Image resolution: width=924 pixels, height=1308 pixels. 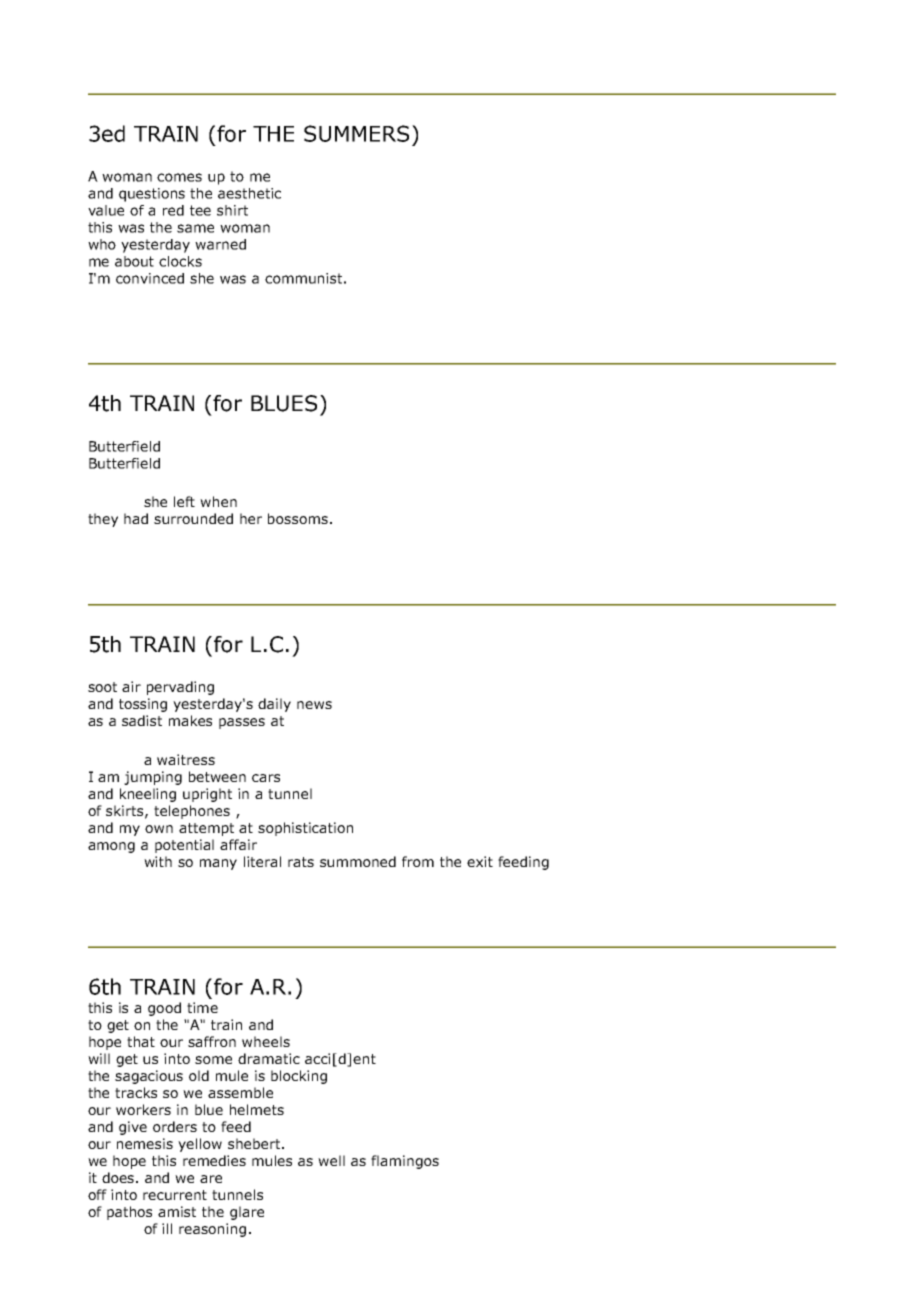 What do you see at coordinates (418, 861) in the screenshot?
I see `from` at bounding box center [418, 861].
